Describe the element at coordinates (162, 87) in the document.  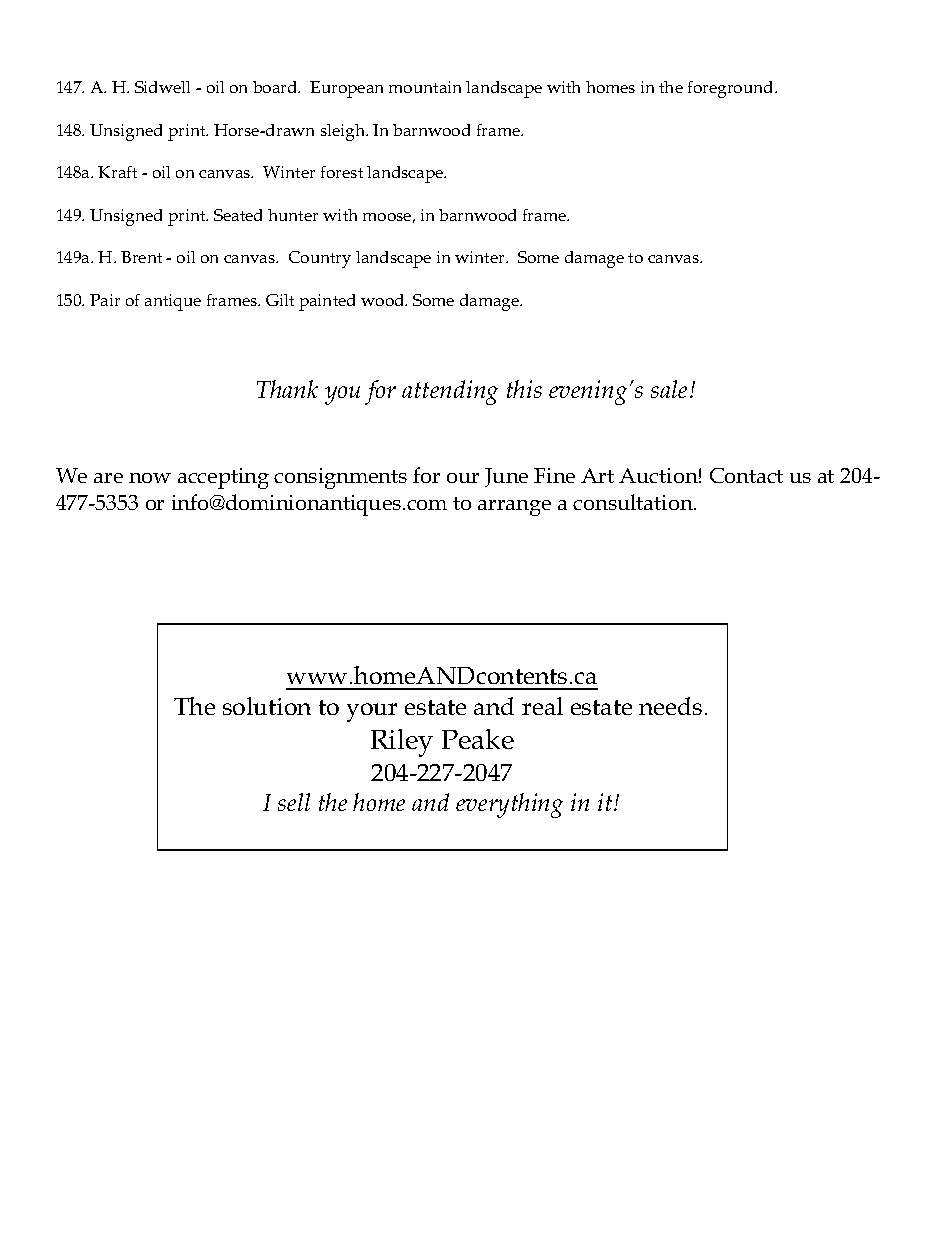
I see `Sidwell` at that location.
